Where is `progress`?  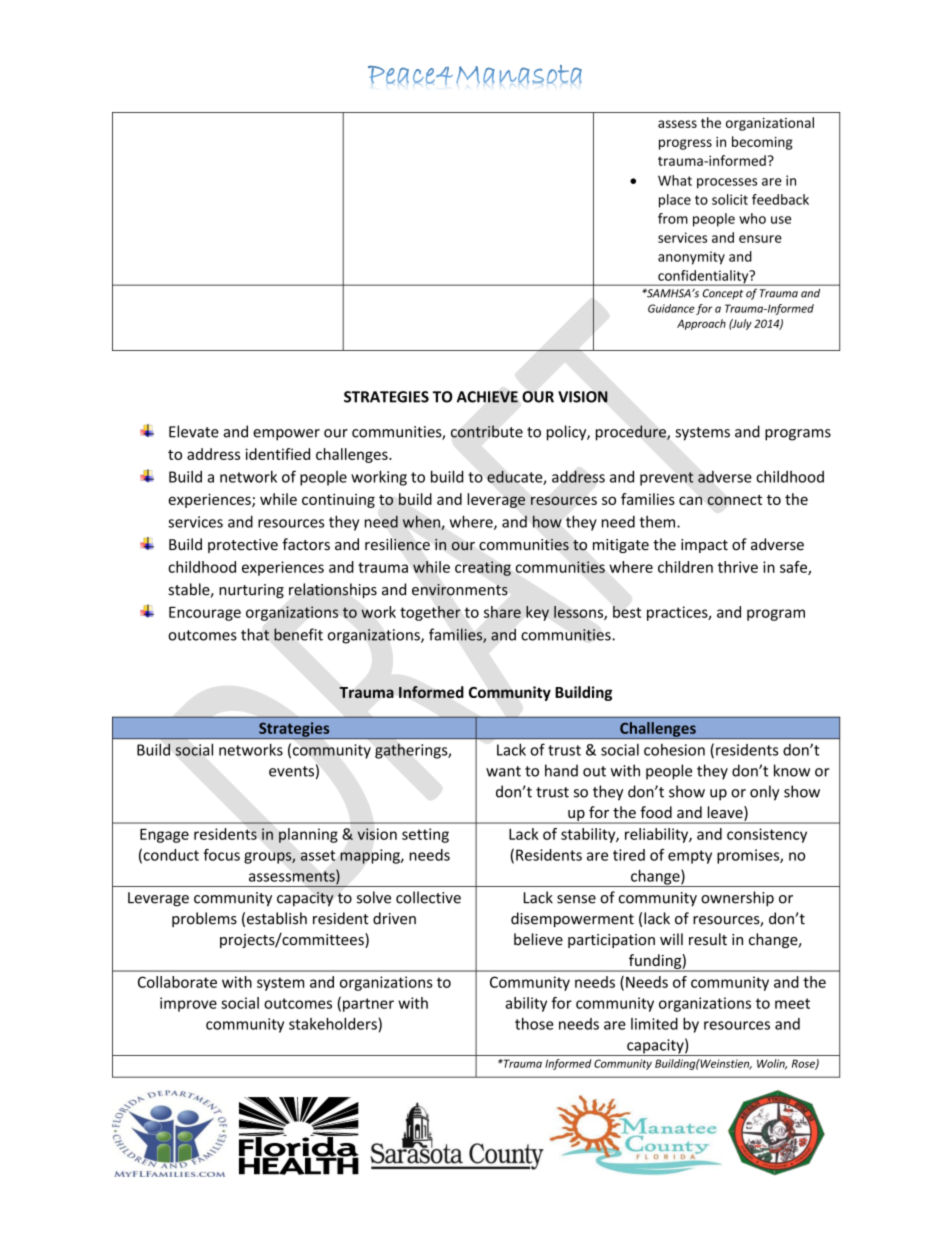 progress is located at coordinates (685, 144).
